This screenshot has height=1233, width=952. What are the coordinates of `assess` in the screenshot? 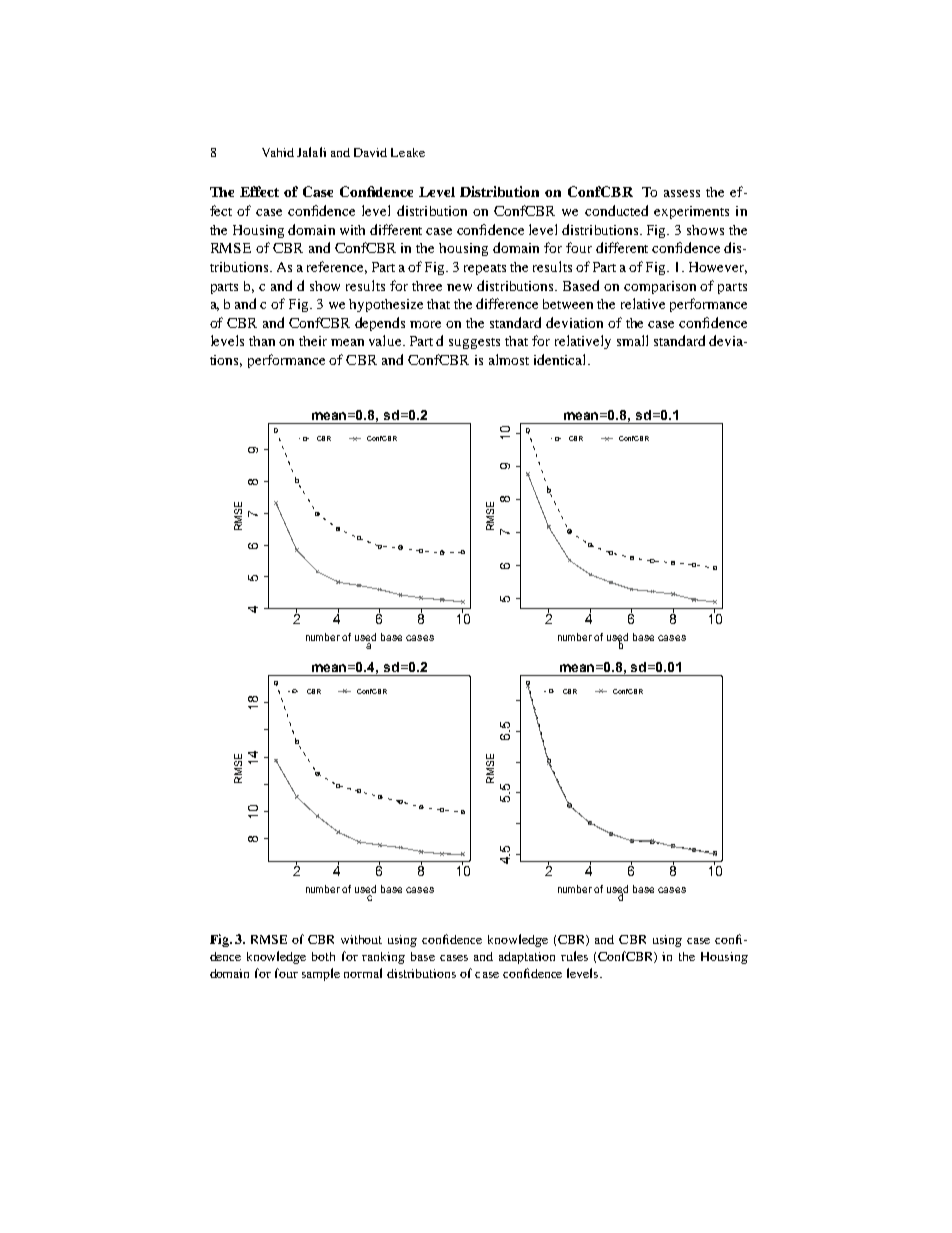 It's located at (682, 193).
